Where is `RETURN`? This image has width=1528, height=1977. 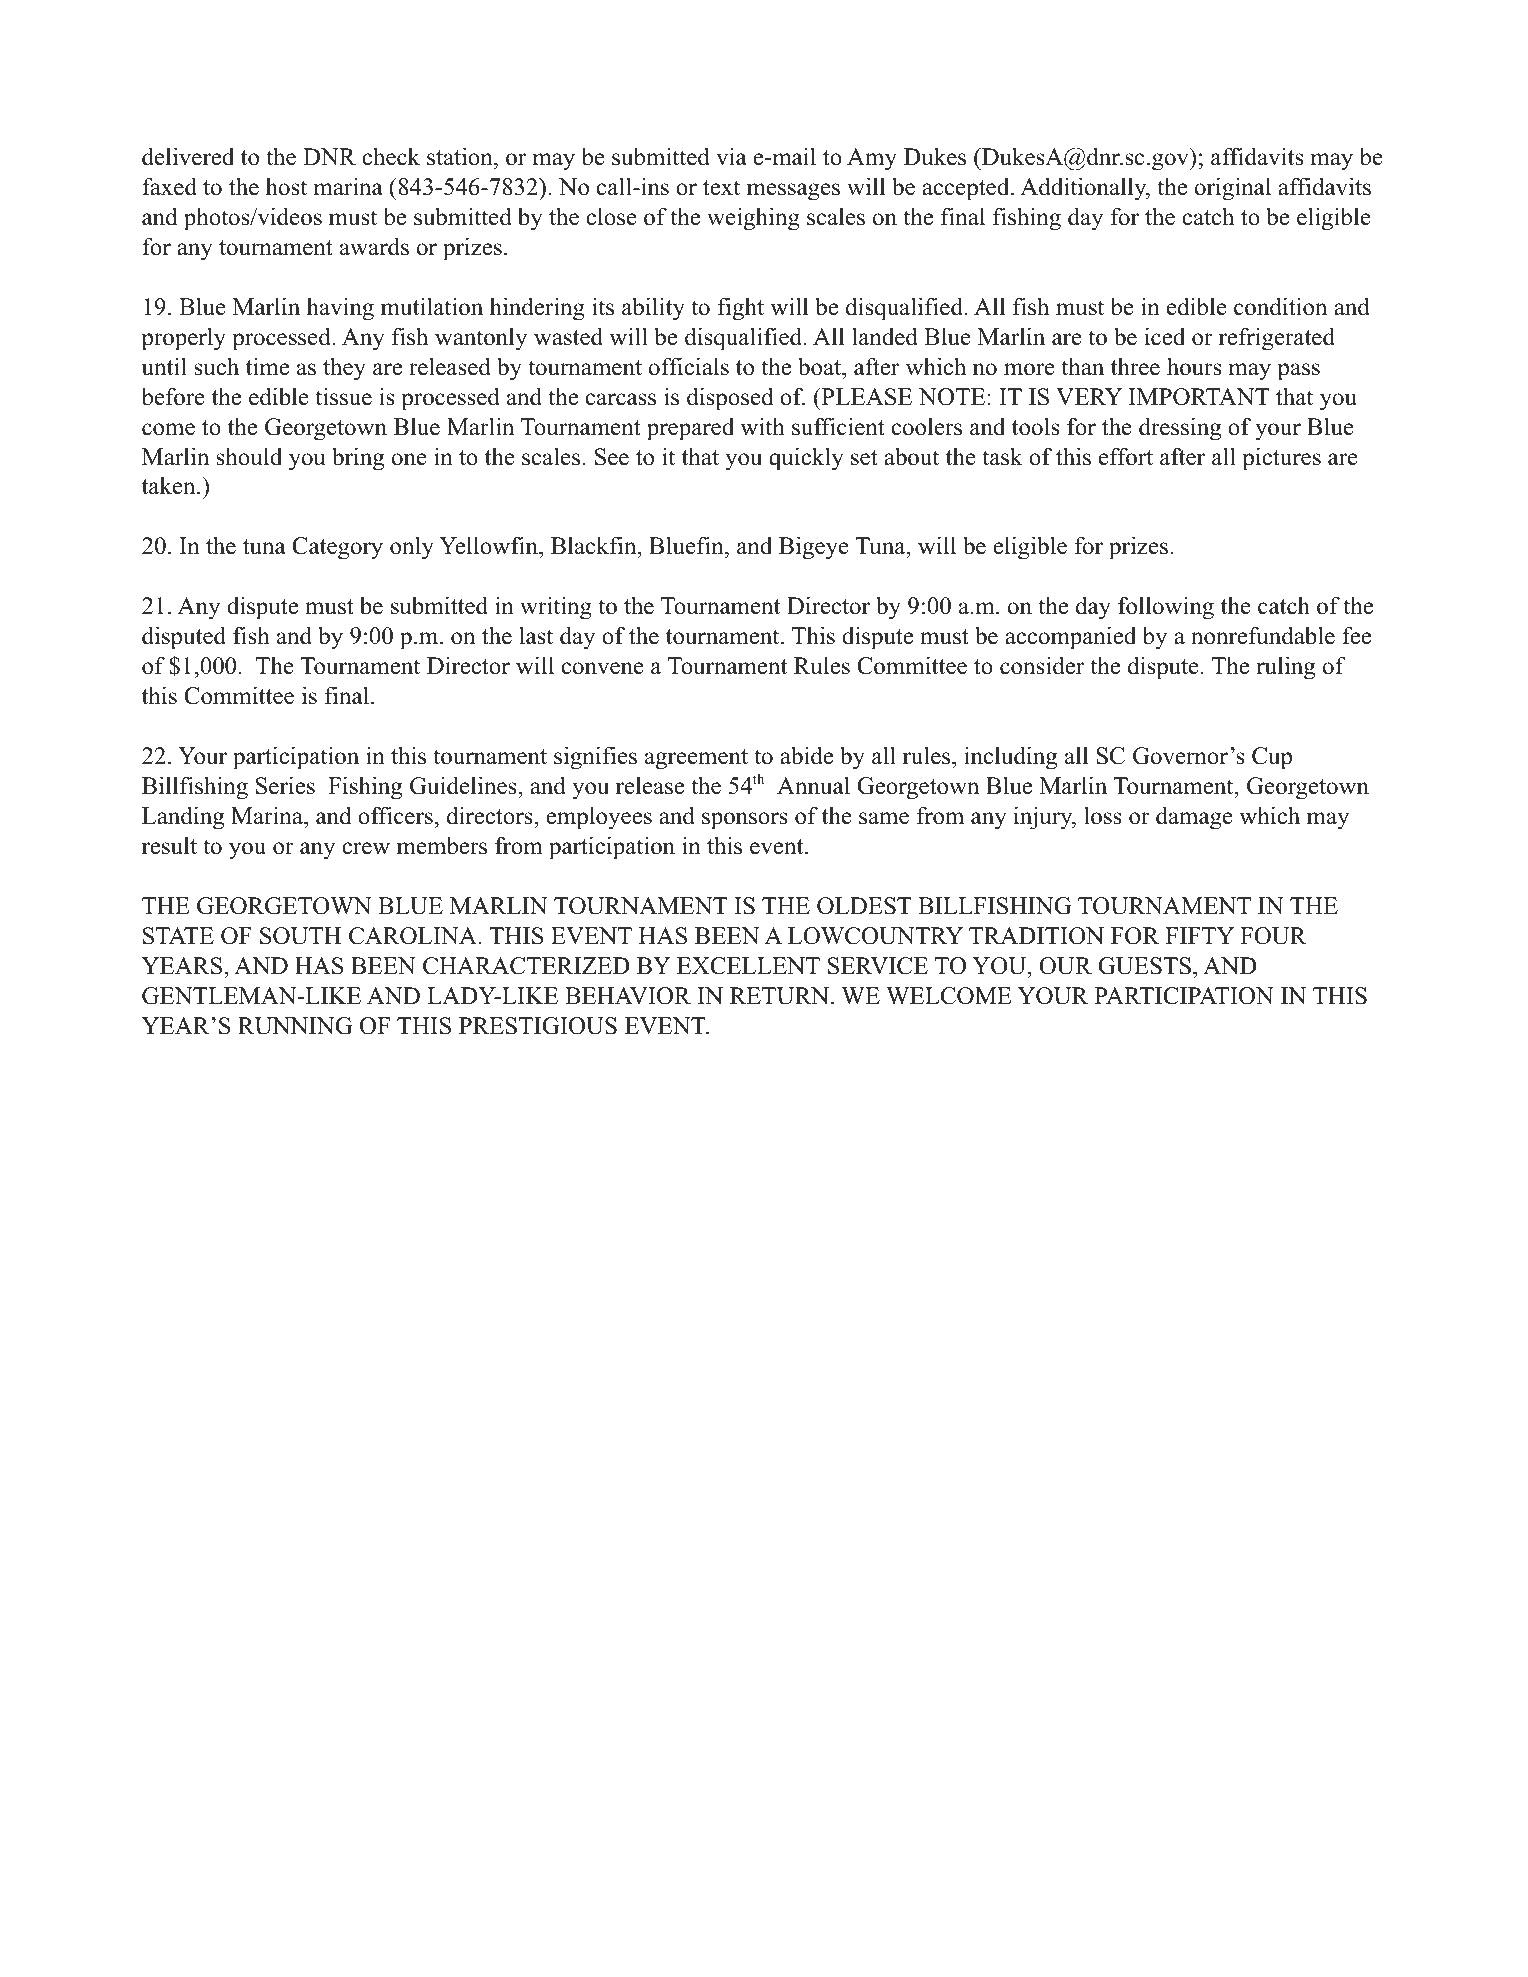 RETURN is located at coordinates (781, 996).
